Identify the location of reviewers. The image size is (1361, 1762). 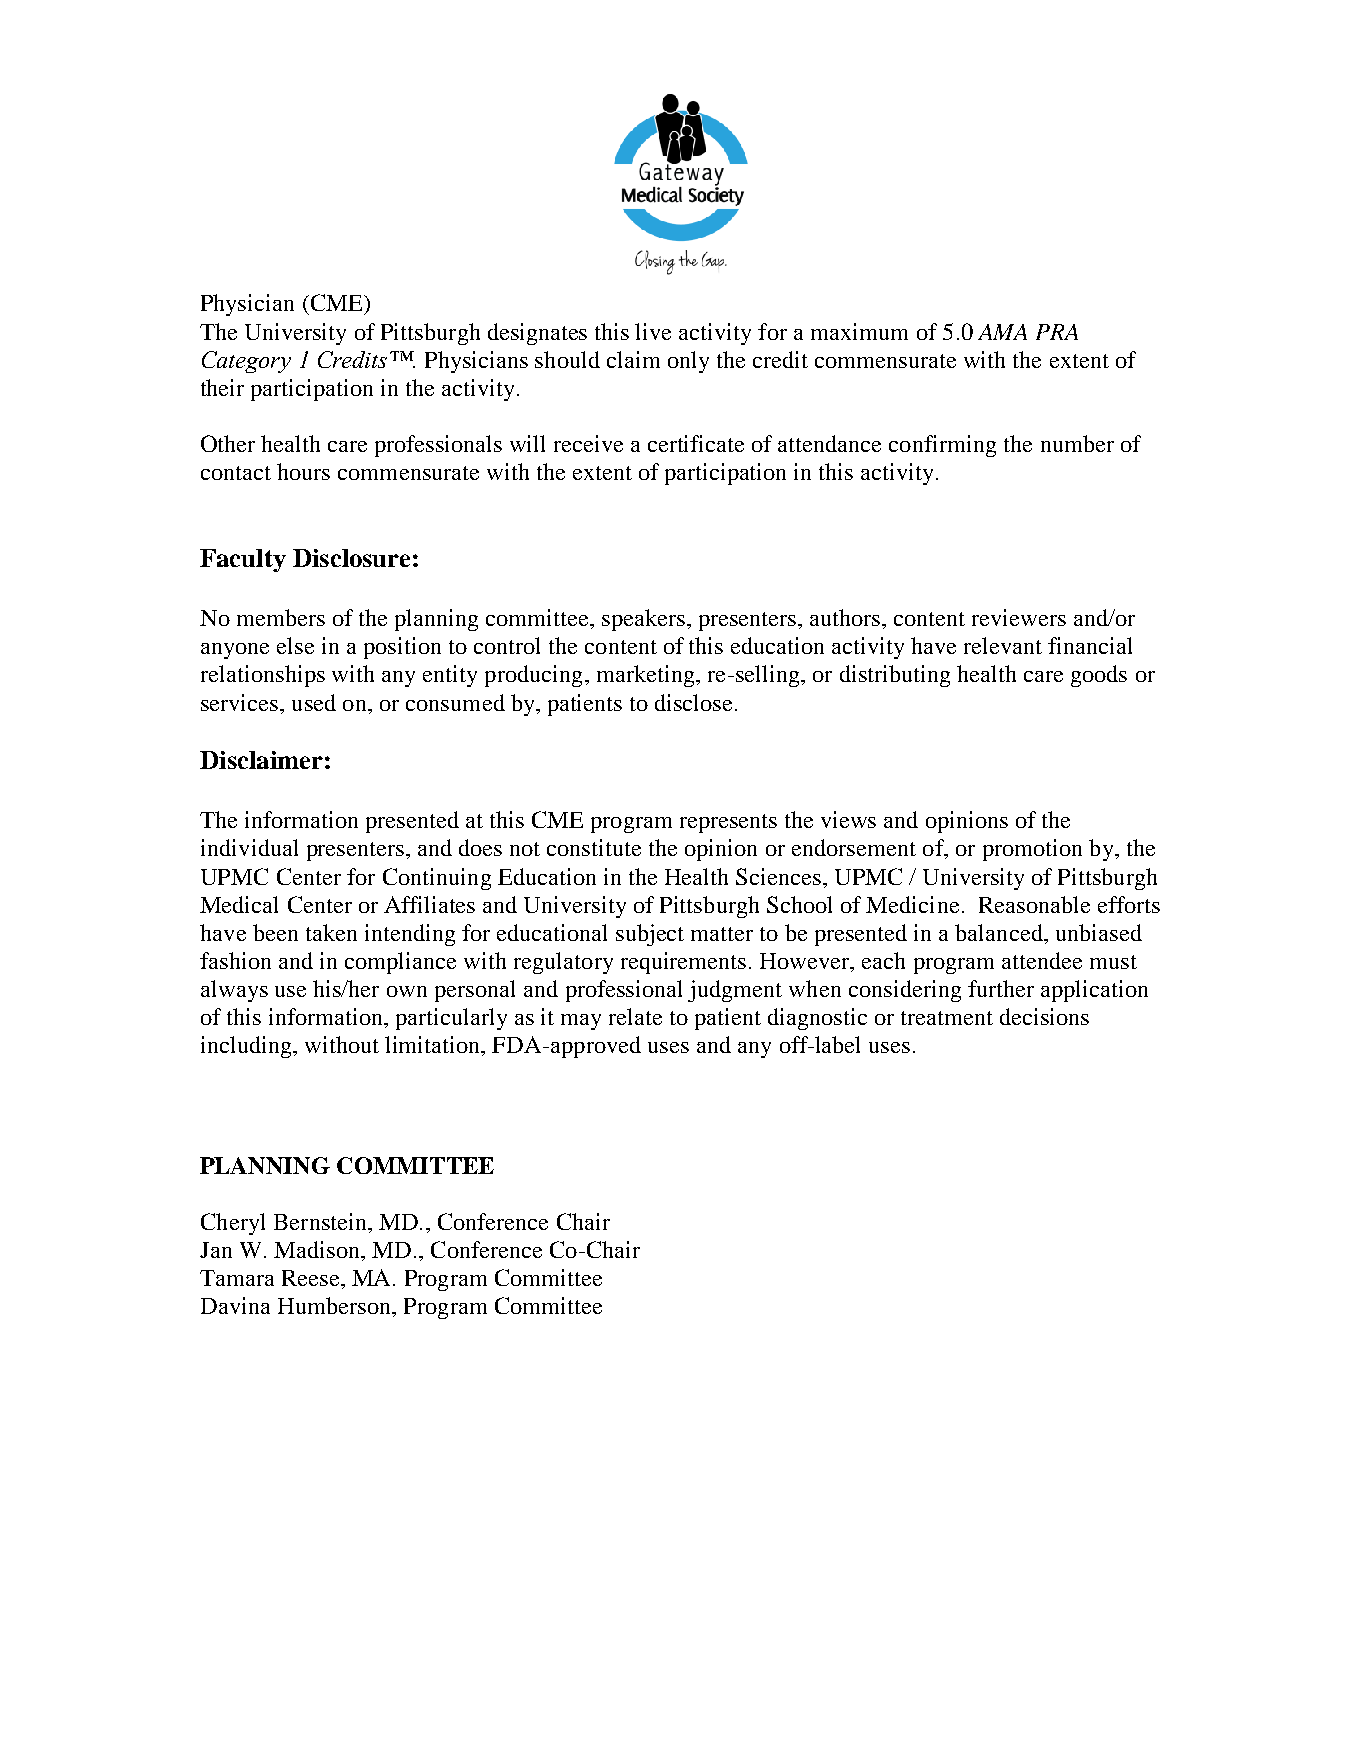
(1019, 617).
